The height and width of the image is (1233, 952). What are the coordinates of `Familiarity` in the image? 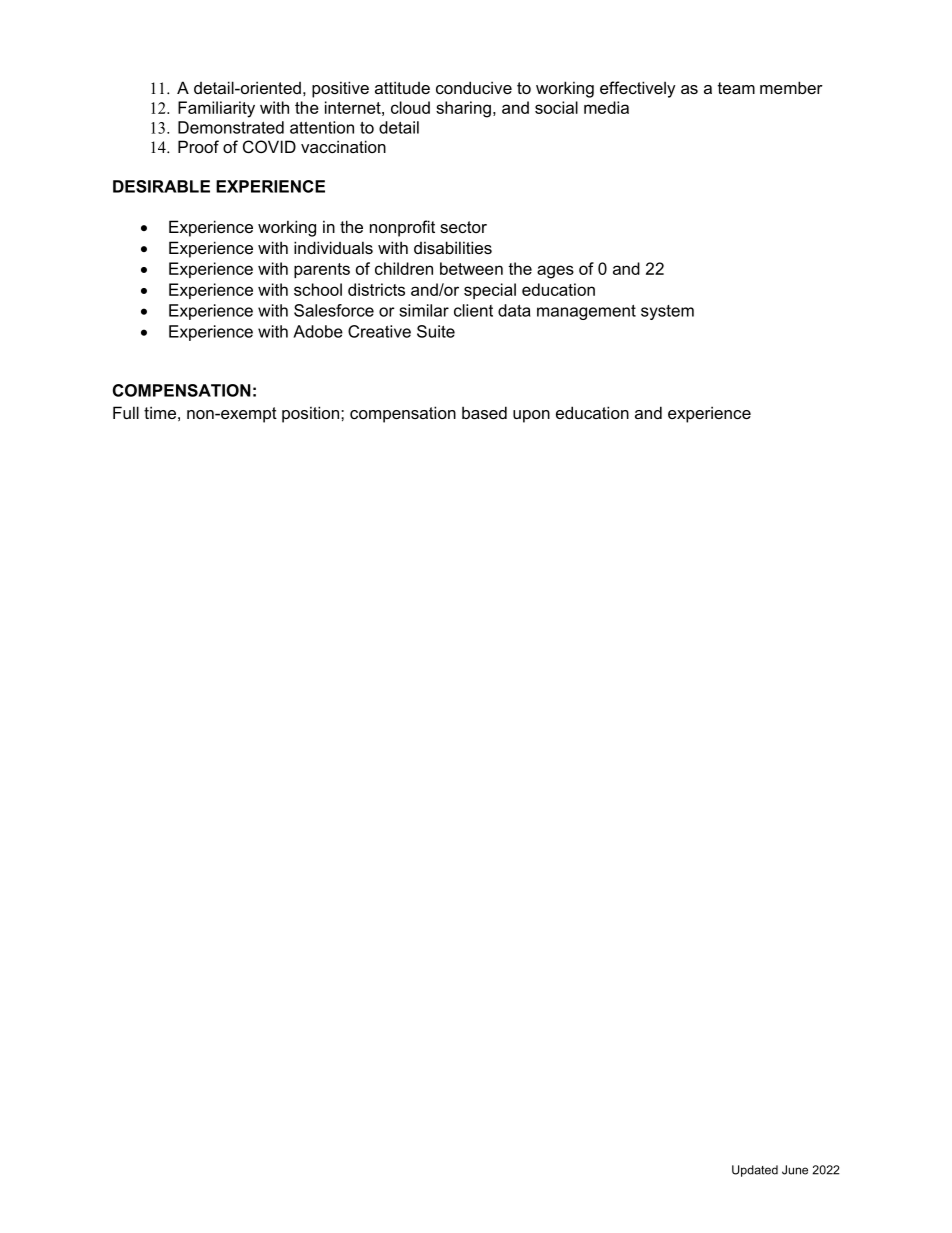 It's located at (216, 109).
